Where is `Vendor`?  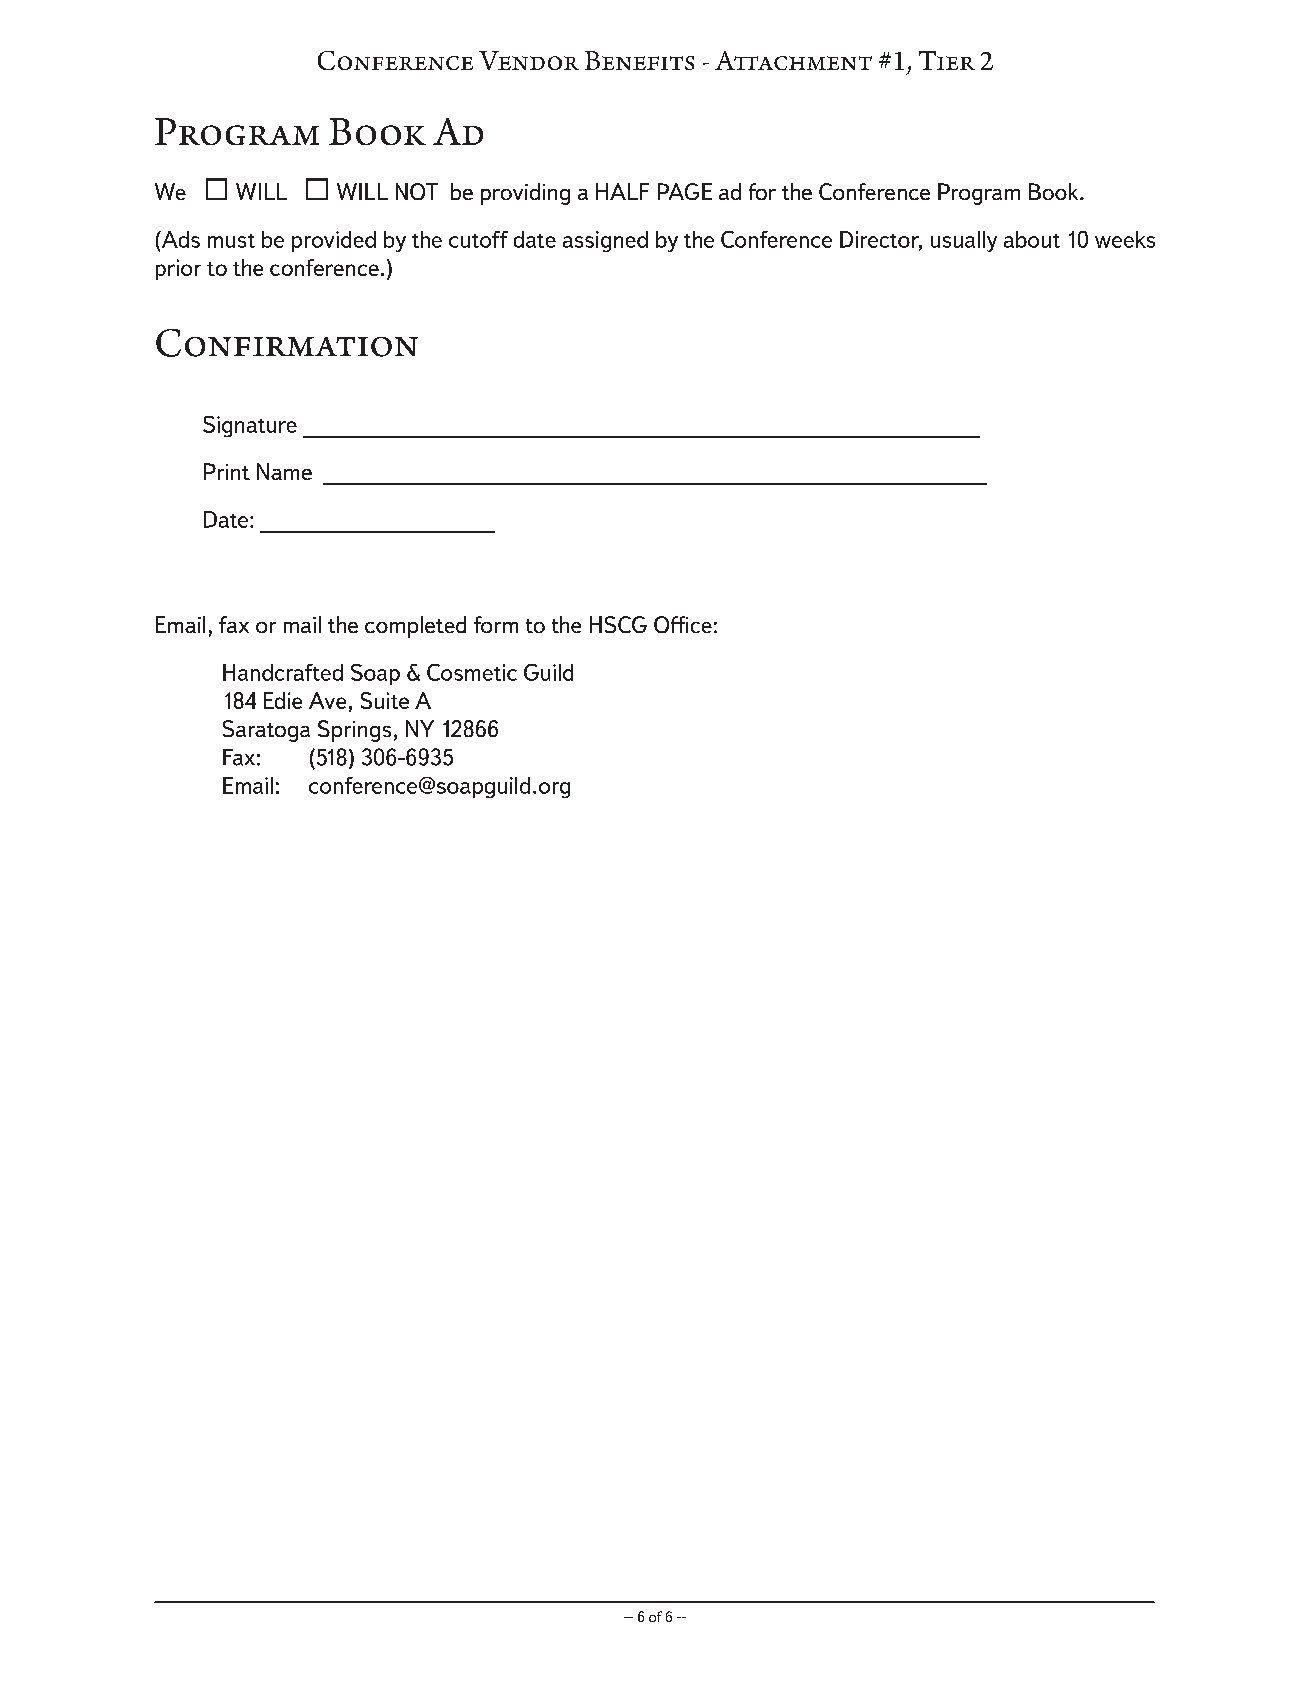 Vendor is located at coordinates (529, 60).
